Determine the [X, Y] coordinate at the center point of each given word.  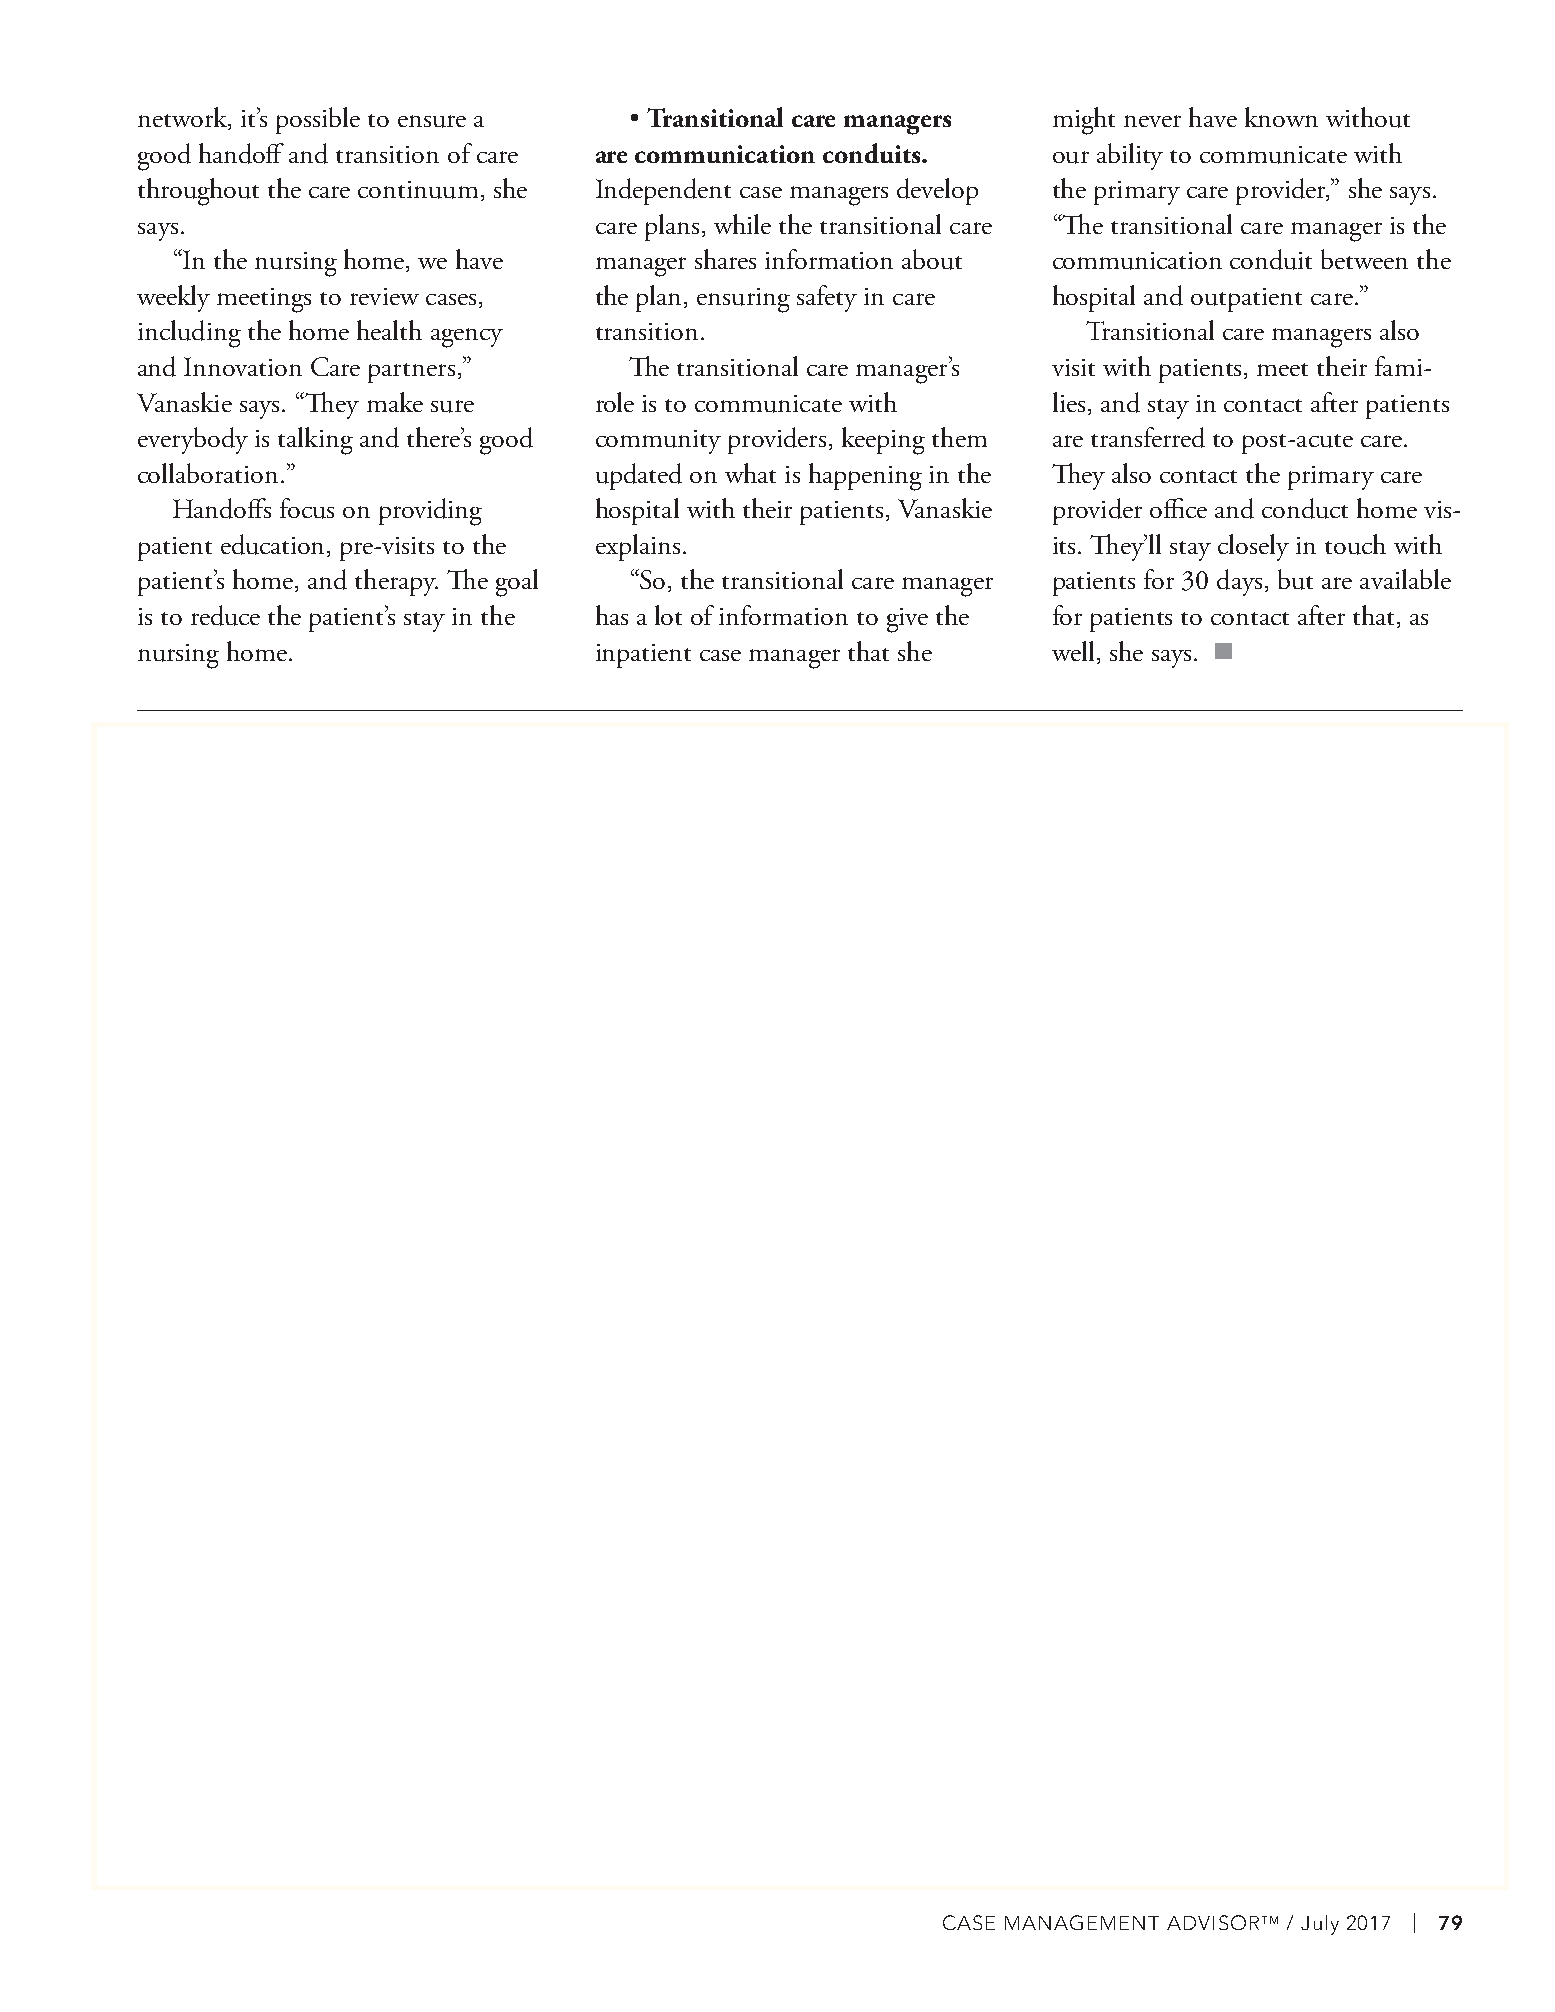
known [1281, 117]
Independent [663, 191]
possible [318, 120]
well [1073, 651]
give [907, 620]
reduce [225, 615]
